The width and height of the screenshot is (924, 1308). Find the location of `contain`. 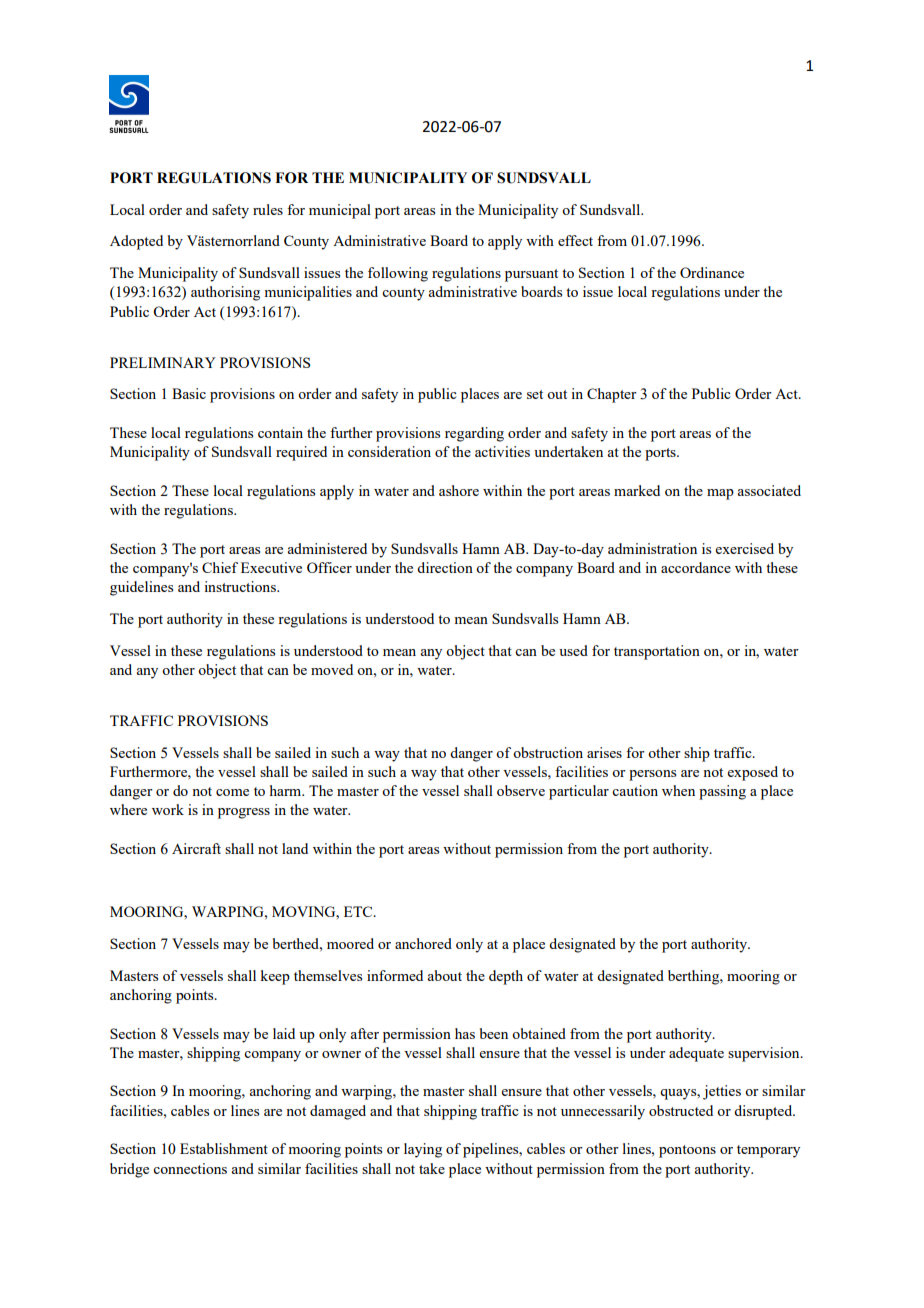

contain is located at coordinates (280, 432).
